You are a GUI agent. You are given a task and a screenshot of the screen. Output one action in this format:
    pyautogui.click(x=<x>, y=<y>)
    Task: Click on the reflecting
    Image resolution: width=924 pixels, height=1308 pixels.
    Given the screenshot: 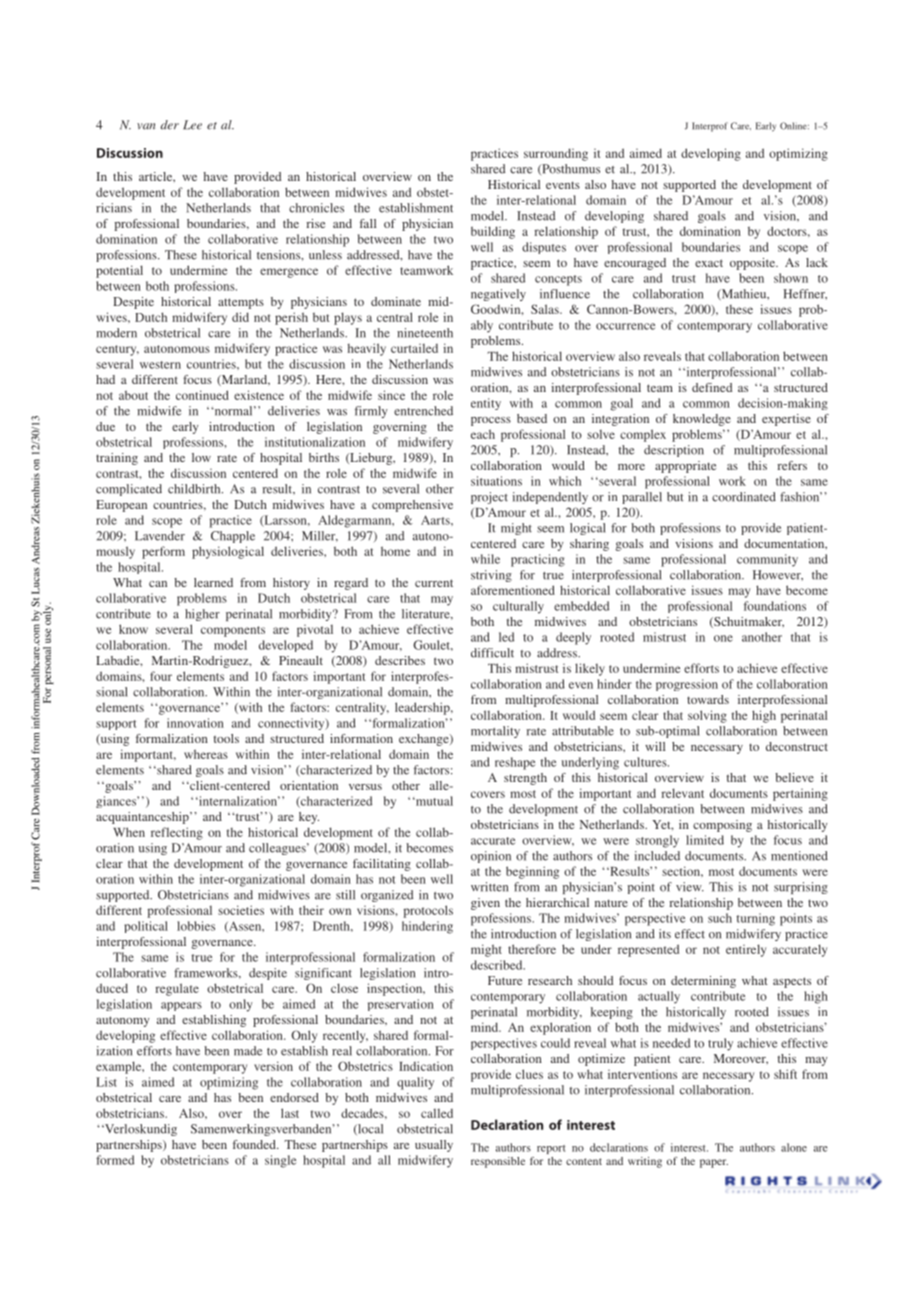 What is the action you would take?
    pyautogui.click(x=177, y=833)
